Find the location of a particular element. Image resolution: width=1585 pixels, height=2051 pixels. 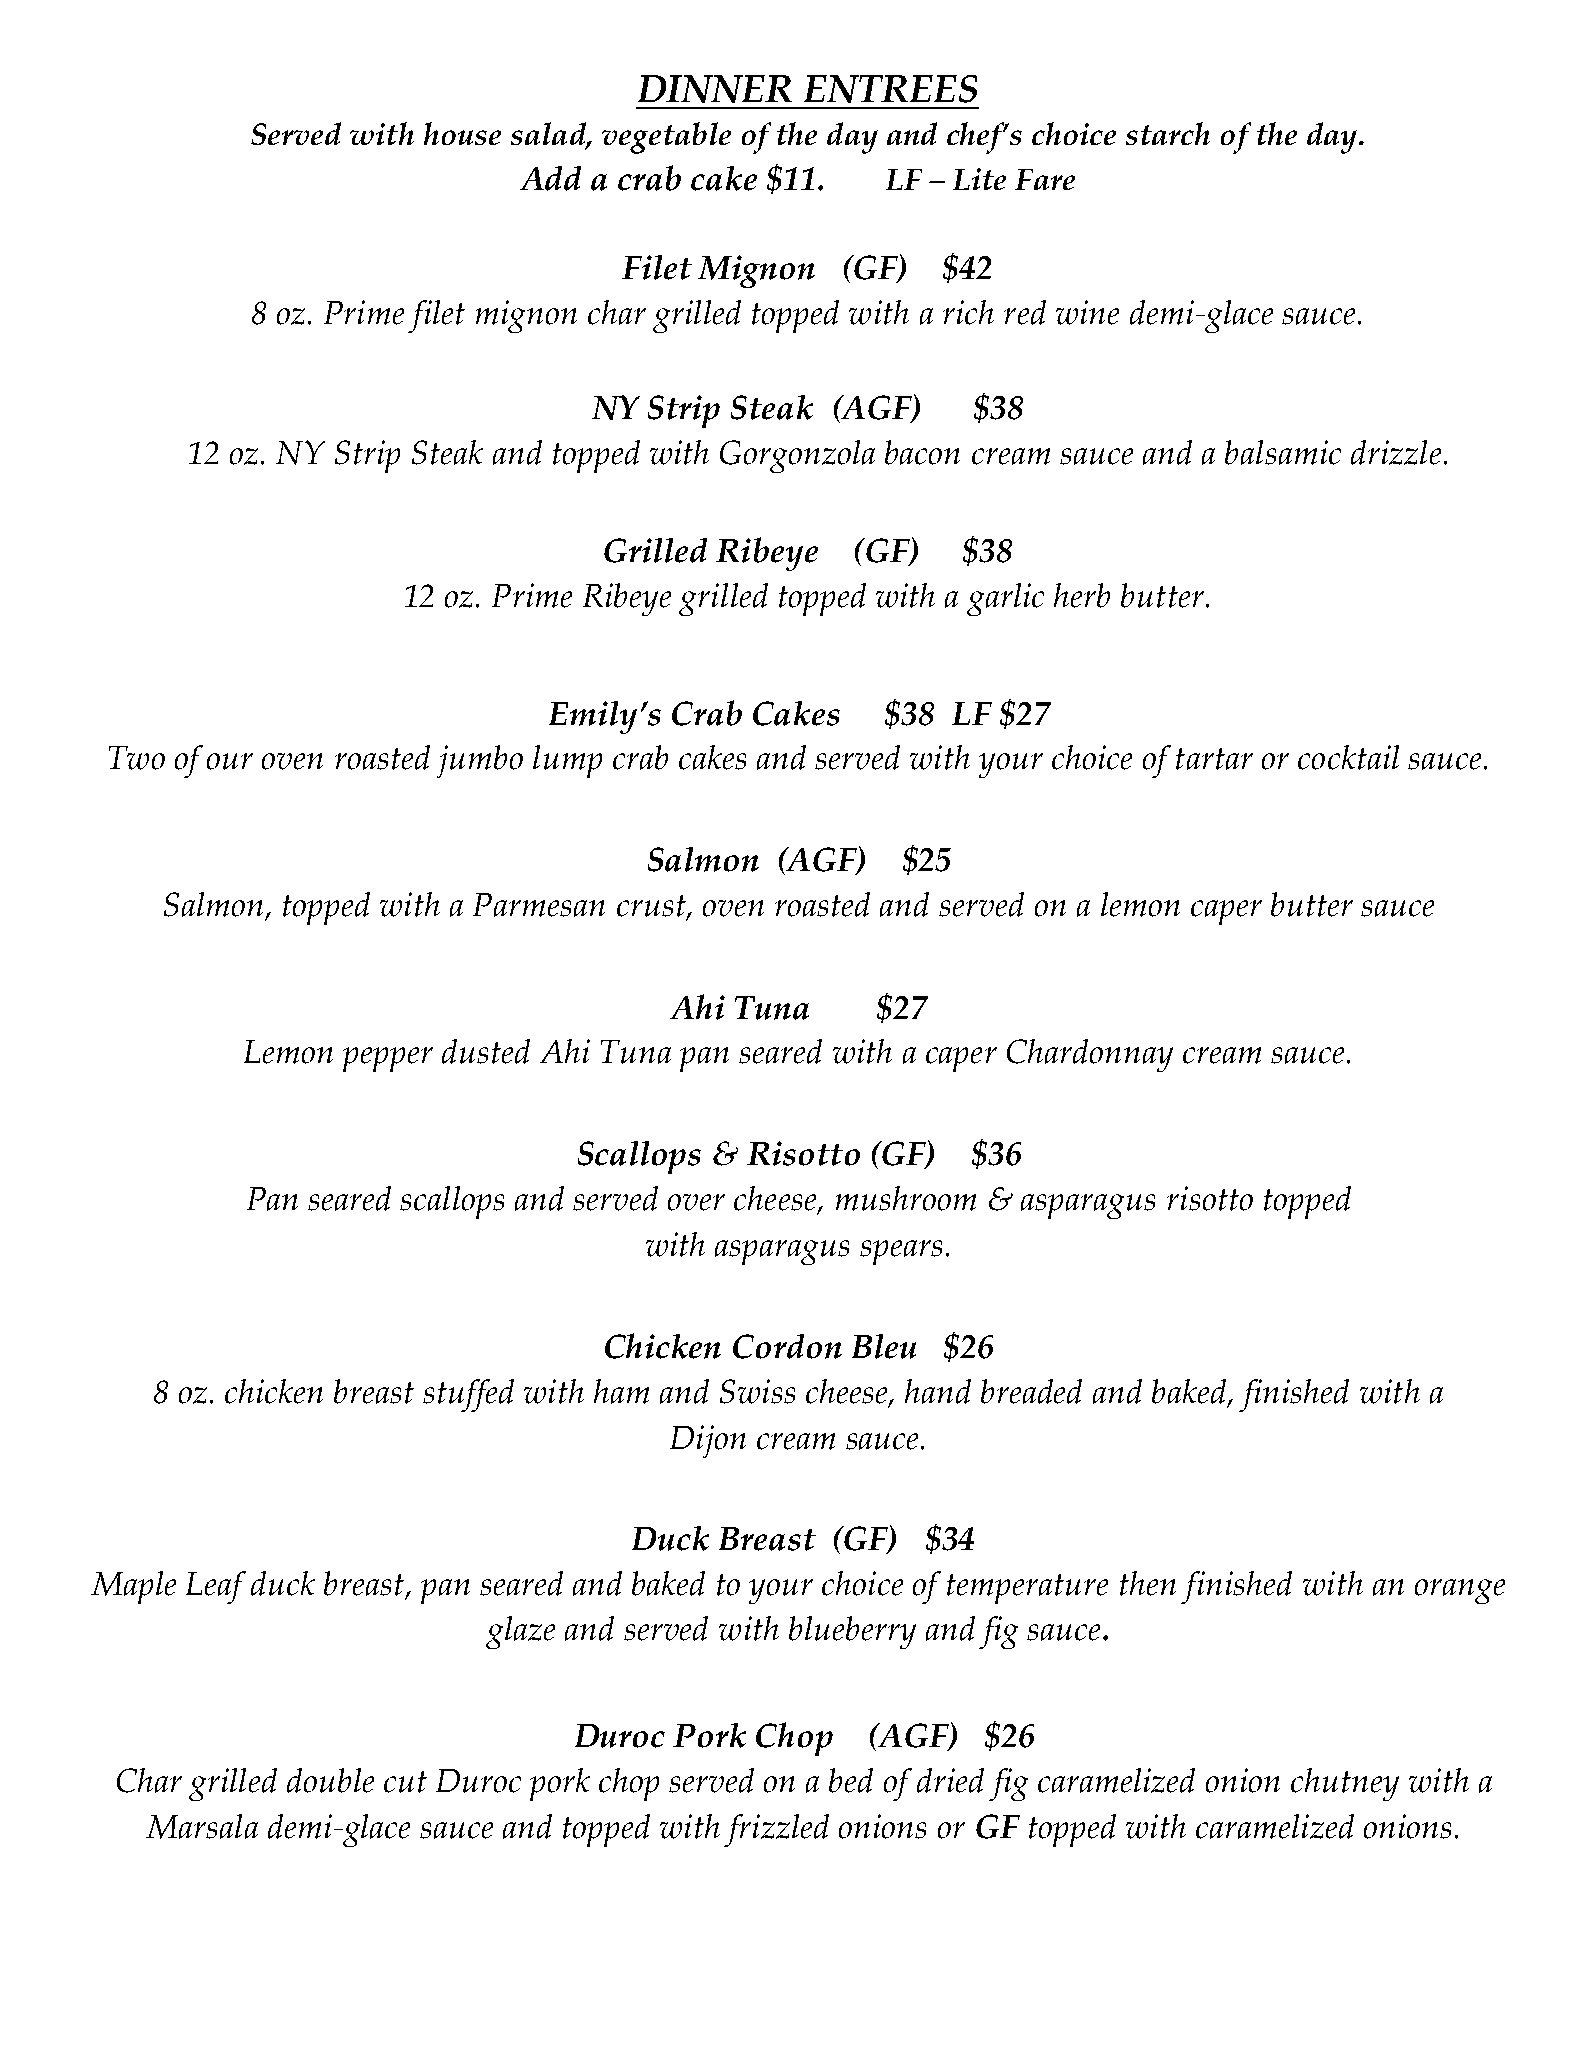

chutney is located at coordinates (1345, 1784).
